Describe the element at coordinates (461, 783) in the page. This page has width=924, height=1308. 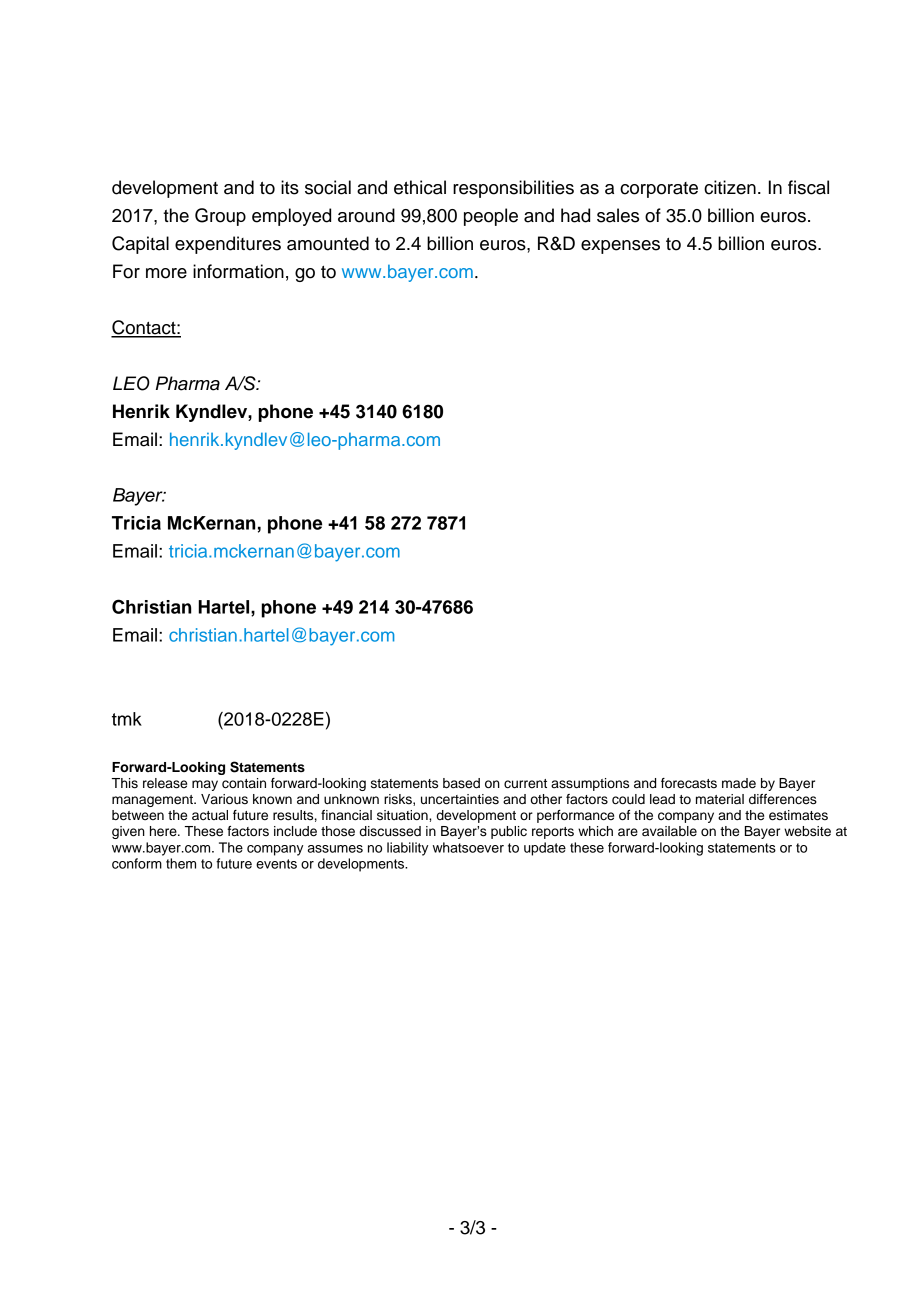
I see `based` at that location.
